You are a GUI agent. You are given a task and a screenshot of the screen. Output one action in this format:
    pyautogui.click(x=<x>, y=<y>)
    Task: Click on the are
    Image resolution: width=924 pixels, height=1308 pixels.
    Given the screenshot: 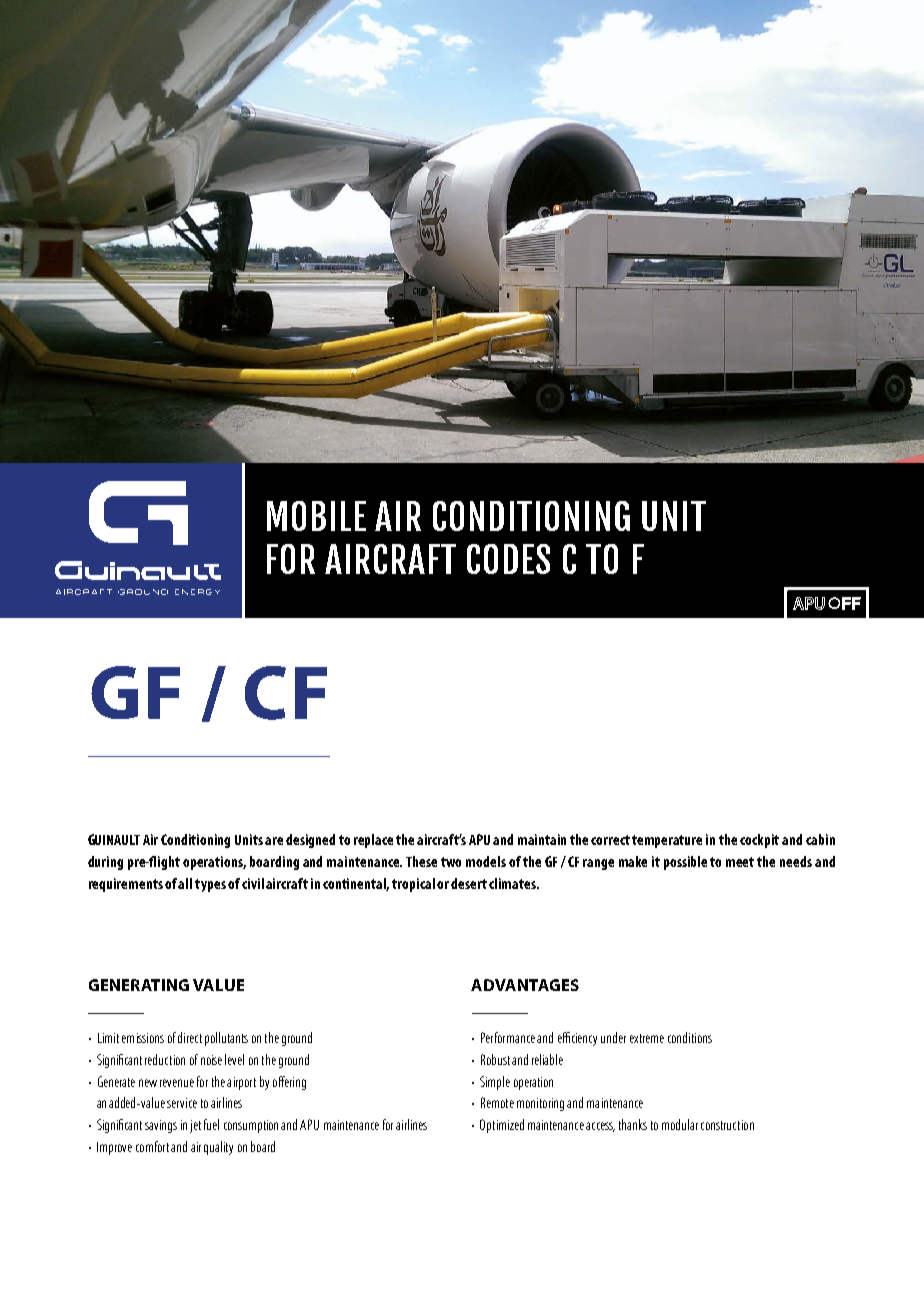 What is the action you would take?
    pyautogui.click(x=274, y=841)
